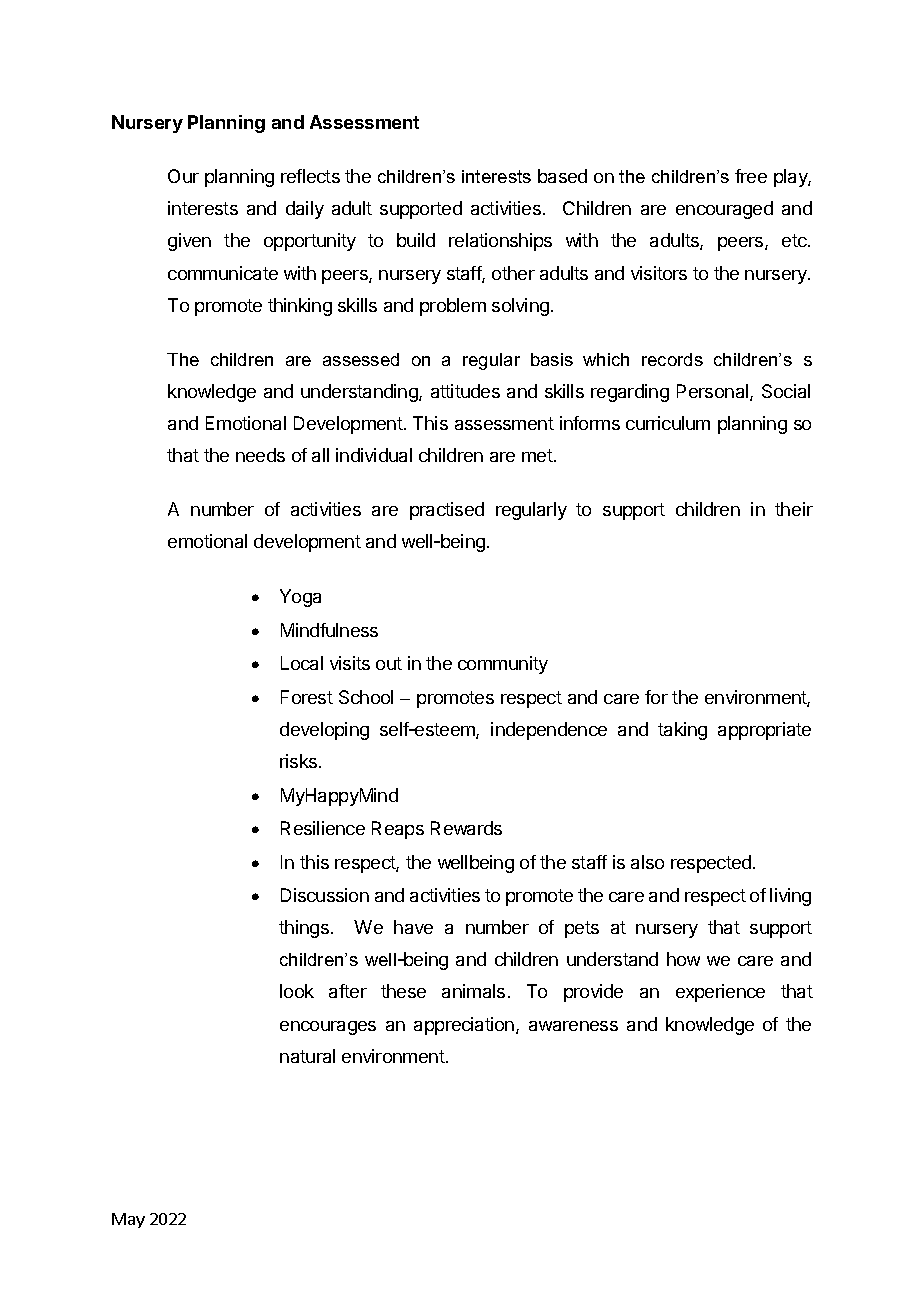 The width and height of the image is (924, 1309). Describe the element at coordinates (500, 242) in the image. I see `relationships` at that location.
